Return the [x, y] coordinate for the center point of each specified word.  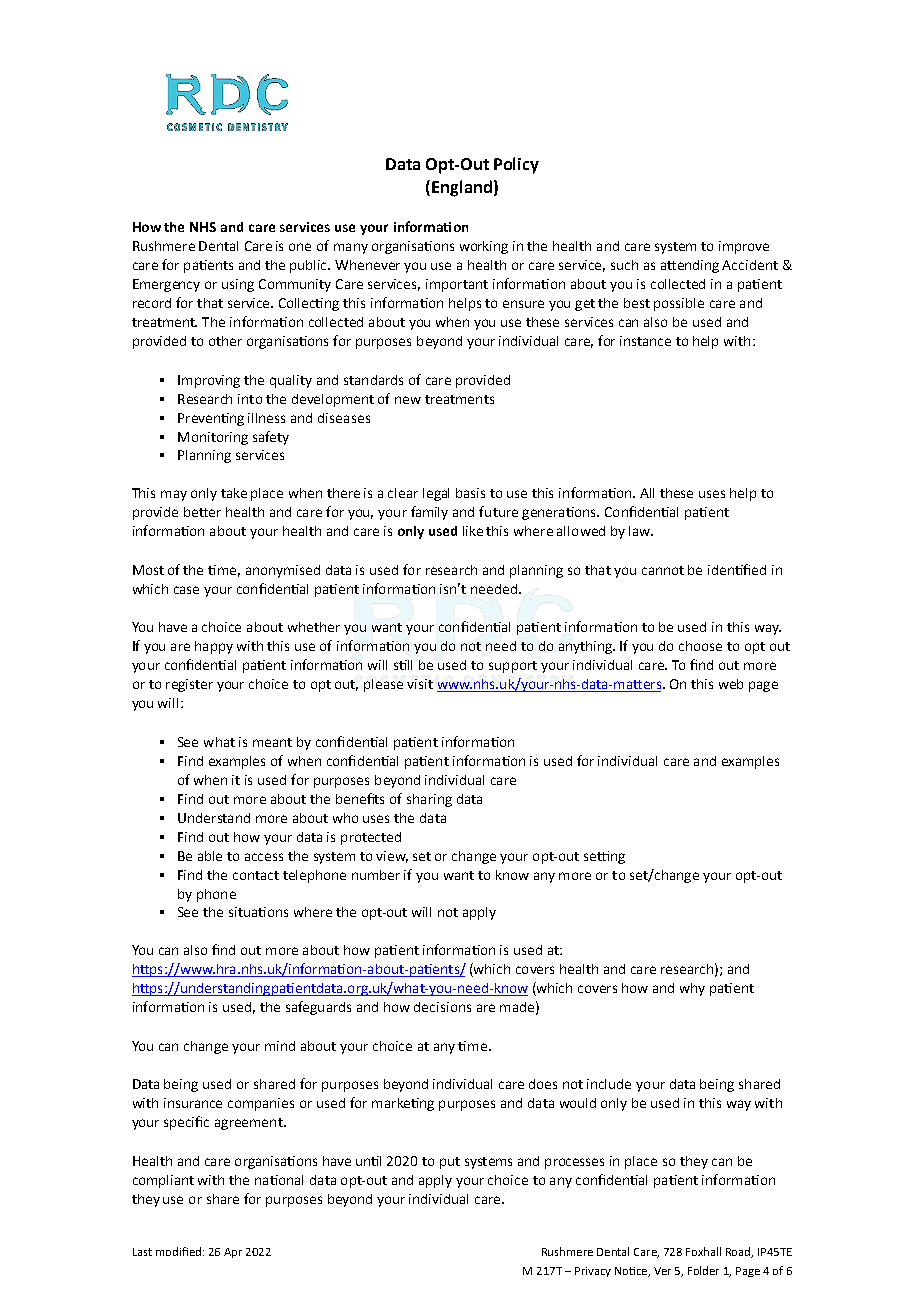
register [189, 685]
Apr [233, 1253]
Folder [703, 1270]
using [238, 285]
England [462, 188]
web [731, 684]
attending [690, 266]
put [450, 1163]
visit [420, 684]
